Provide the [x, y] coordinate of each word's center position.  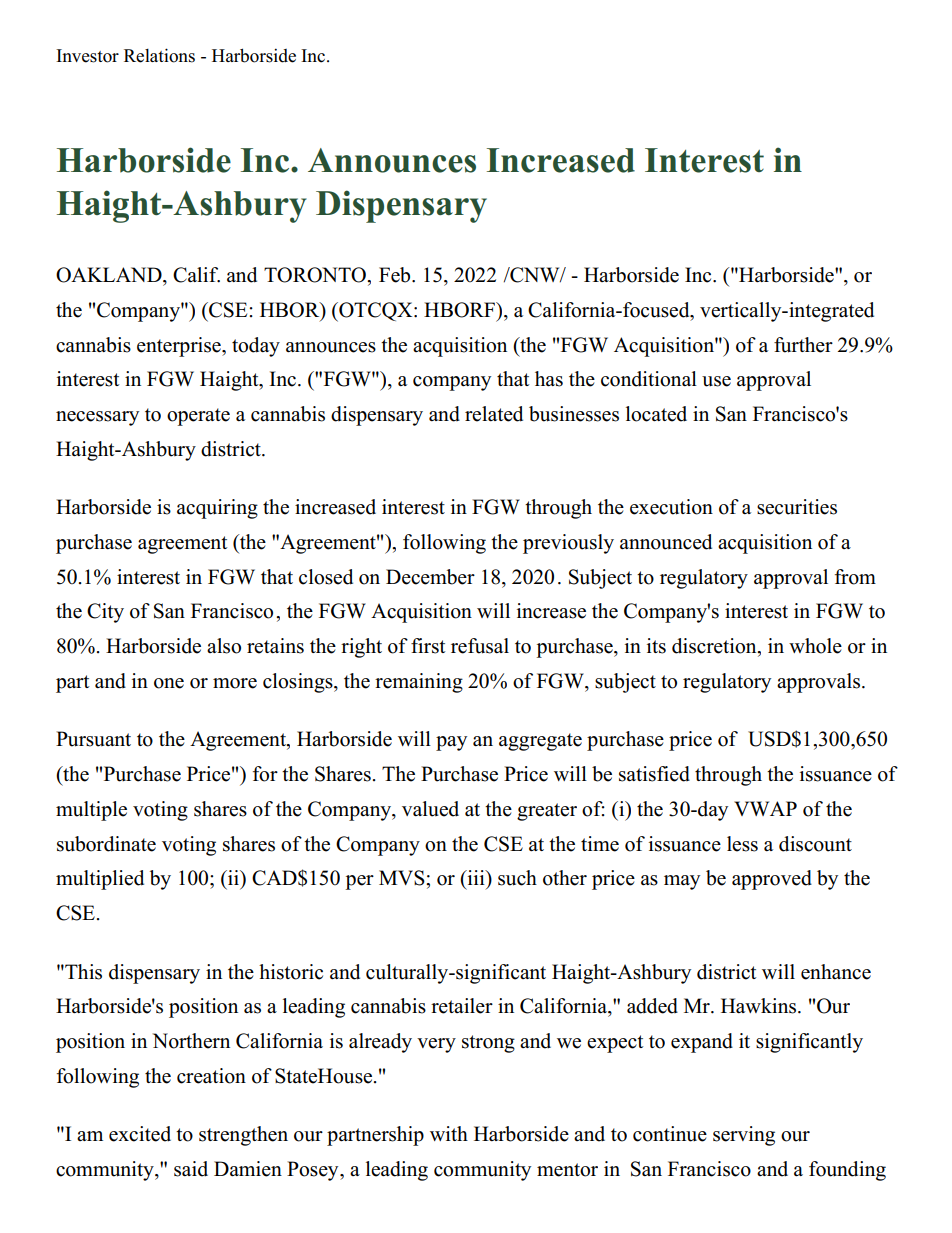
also [224, 646]
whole [815, 646]
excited [140, 1134]
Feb [396, 275]
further [803, 345]
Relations [159, 55]
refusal [480, 646]
